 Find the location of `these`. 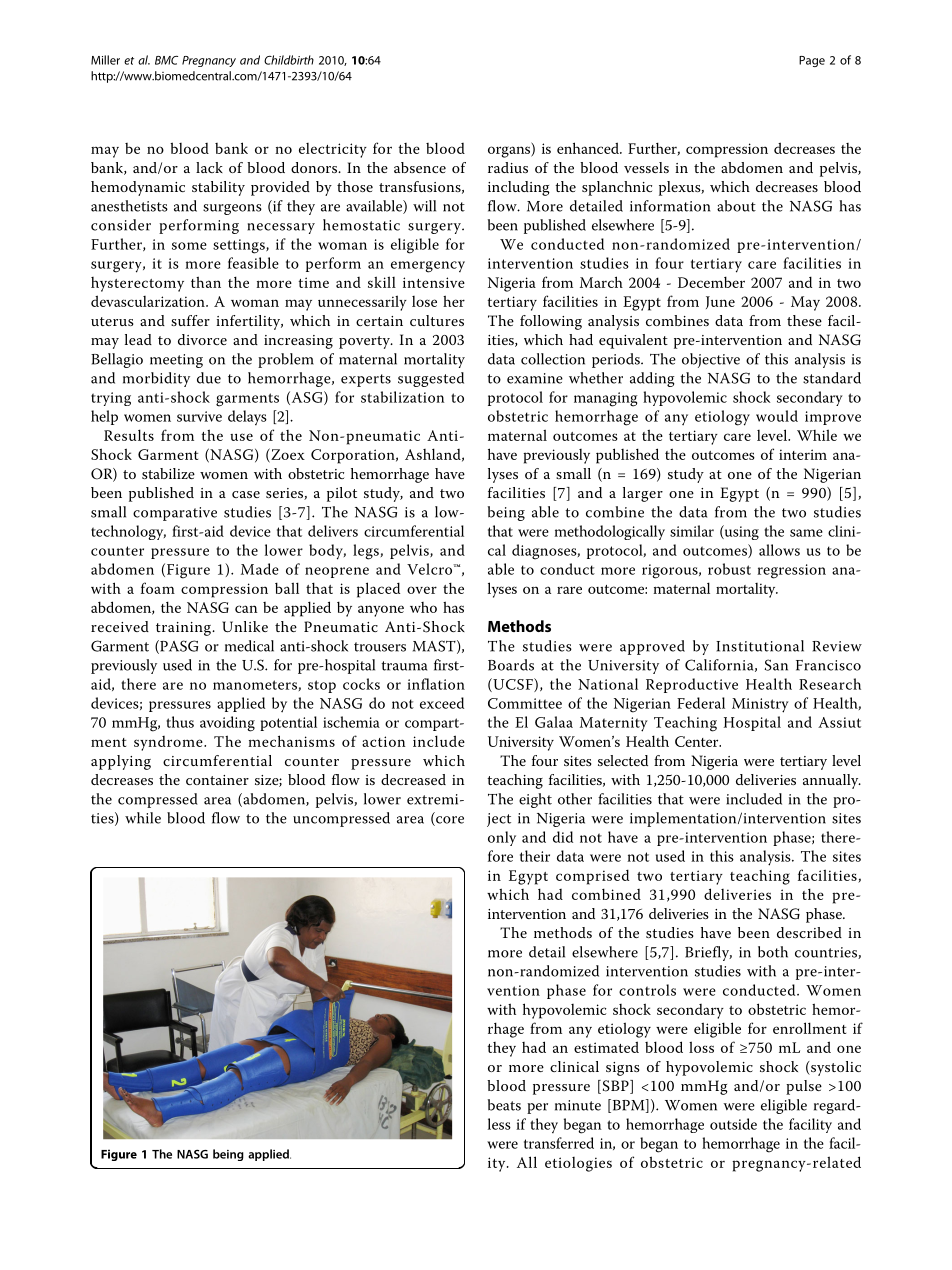

these is located at coordinates (804, 320).
